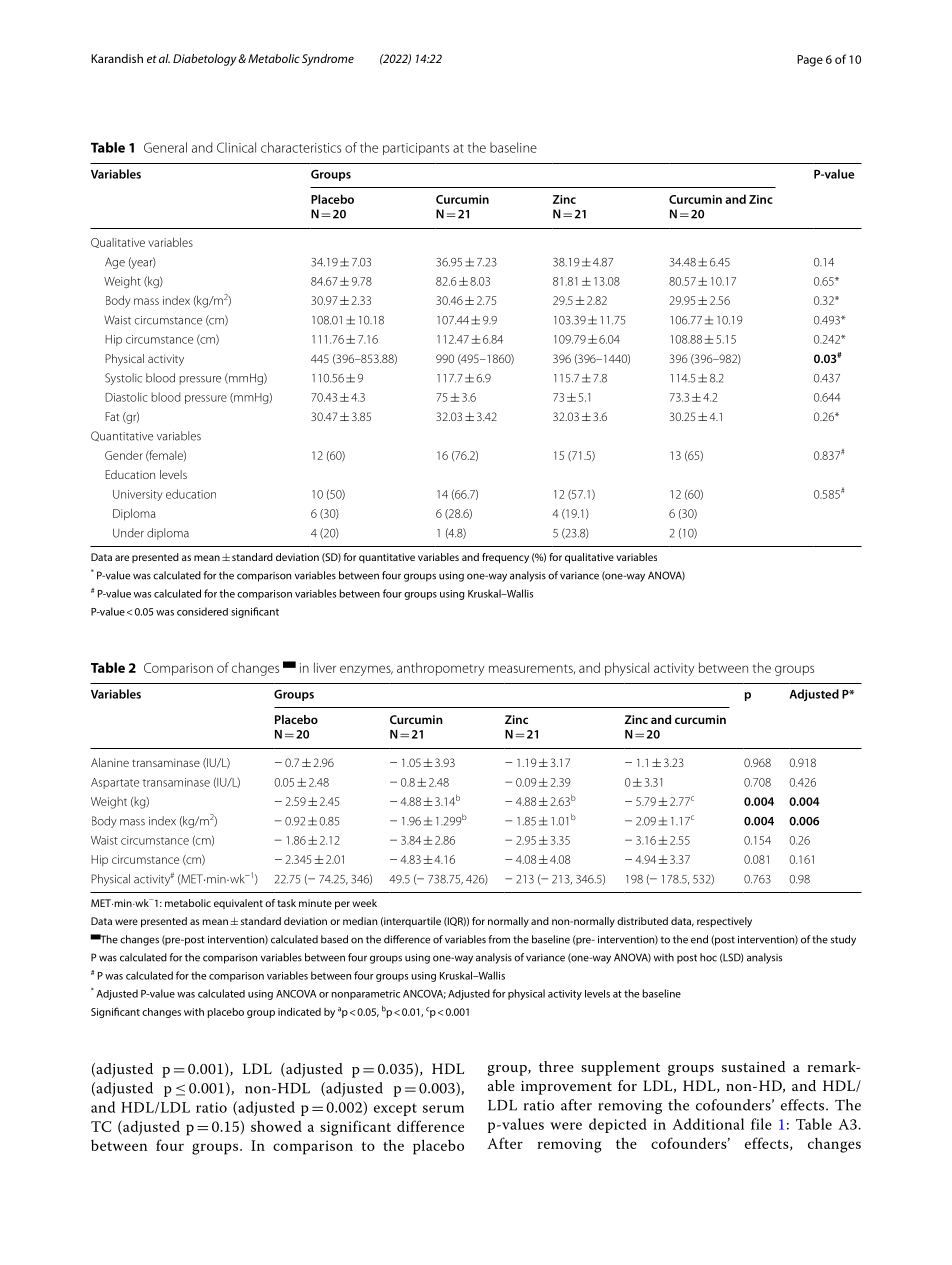 This screenshot has height=1265, width=952. I want to click on showed, so click(276, 1126).
